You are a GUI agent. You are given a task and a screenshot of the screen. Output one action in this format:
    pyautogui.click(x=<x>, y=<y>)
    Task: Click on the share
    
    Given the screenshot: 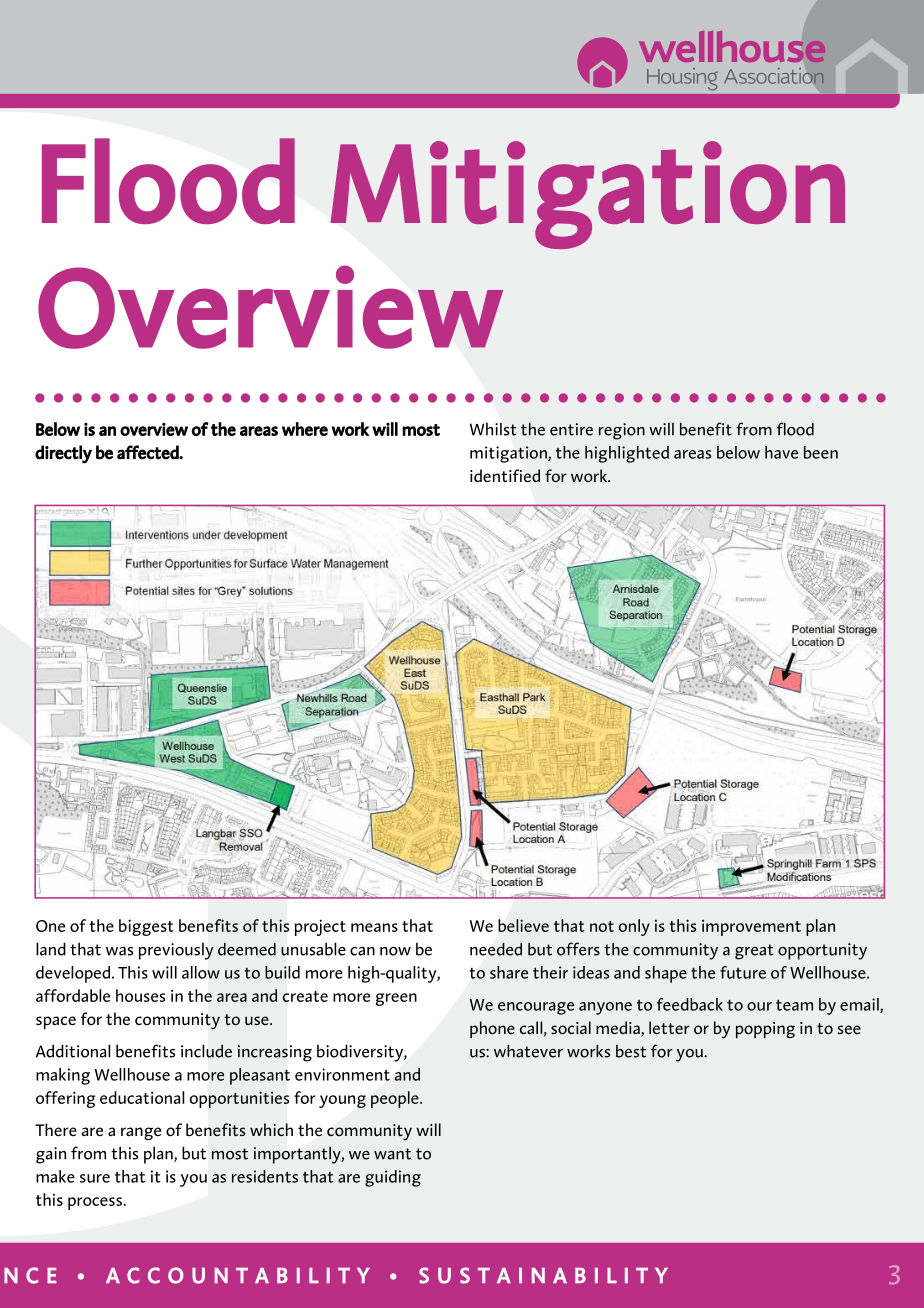 What is the action you would take?
    pyautogui.click(x=509, y=972)
